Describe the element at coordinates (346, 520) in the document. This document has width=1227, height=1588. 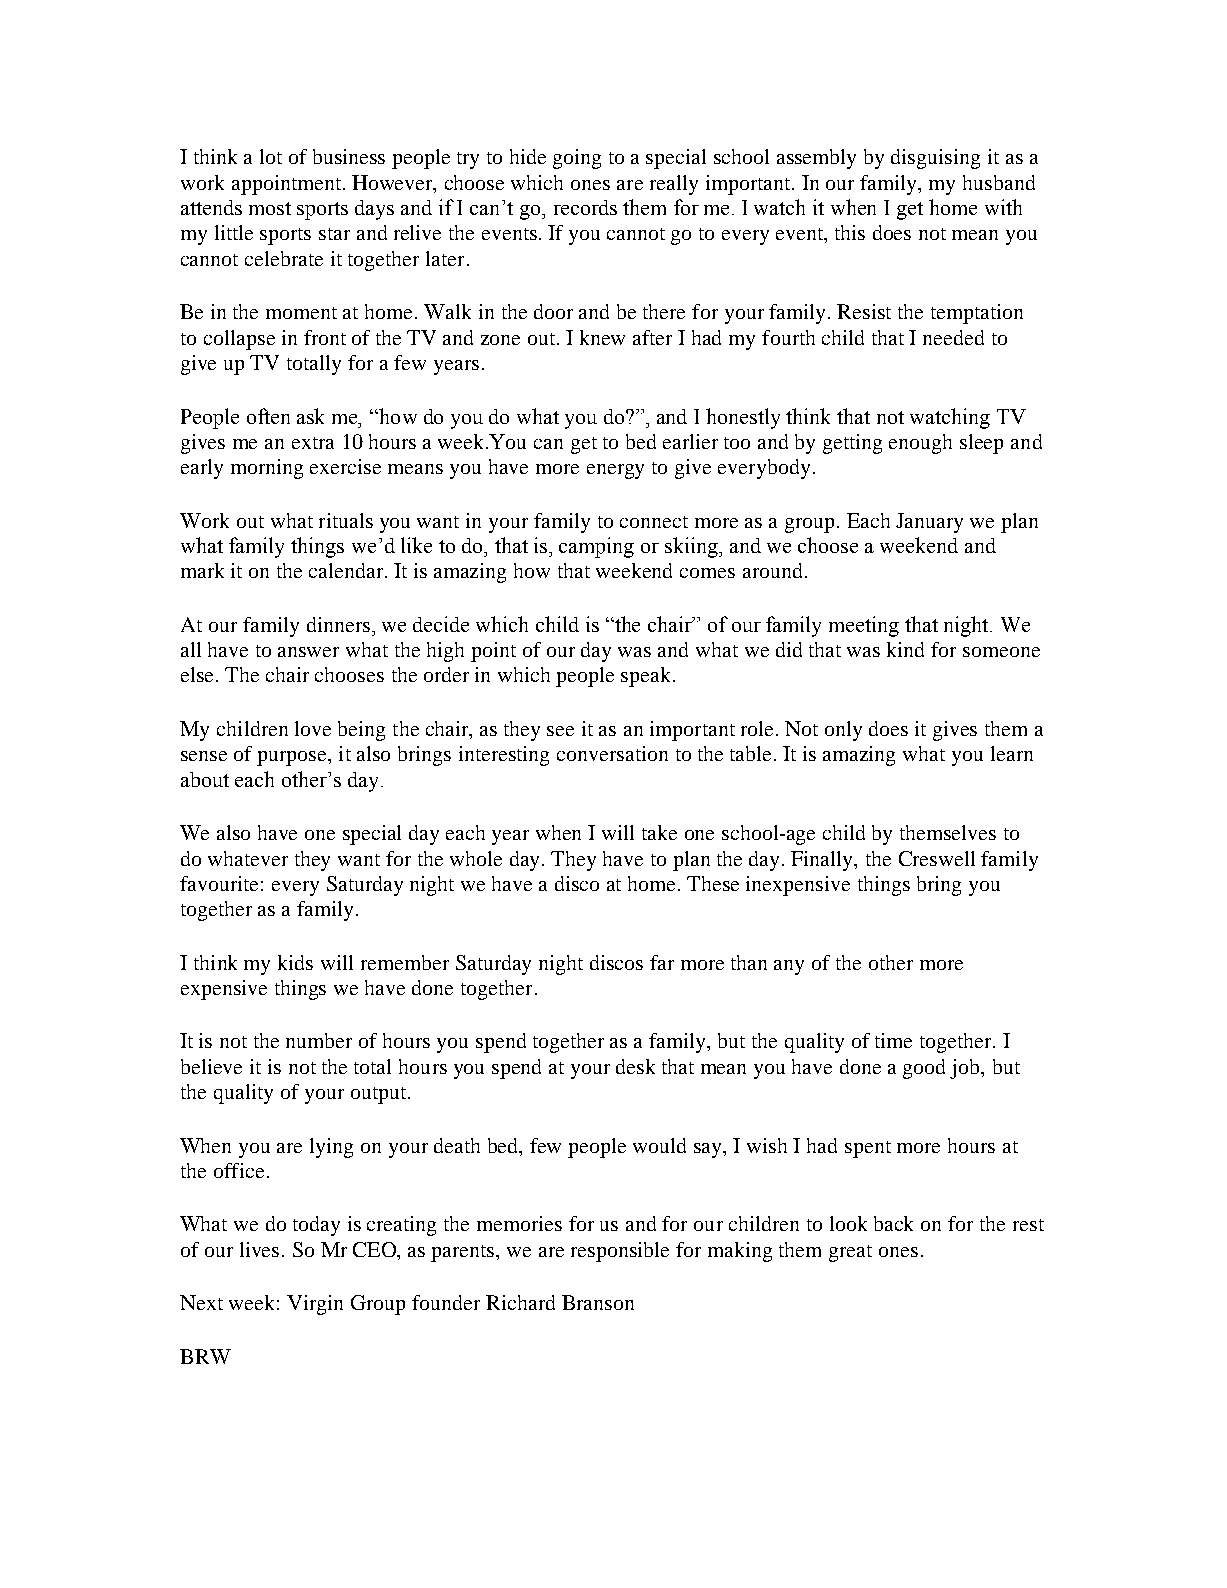
I see `rituals` at that location.
